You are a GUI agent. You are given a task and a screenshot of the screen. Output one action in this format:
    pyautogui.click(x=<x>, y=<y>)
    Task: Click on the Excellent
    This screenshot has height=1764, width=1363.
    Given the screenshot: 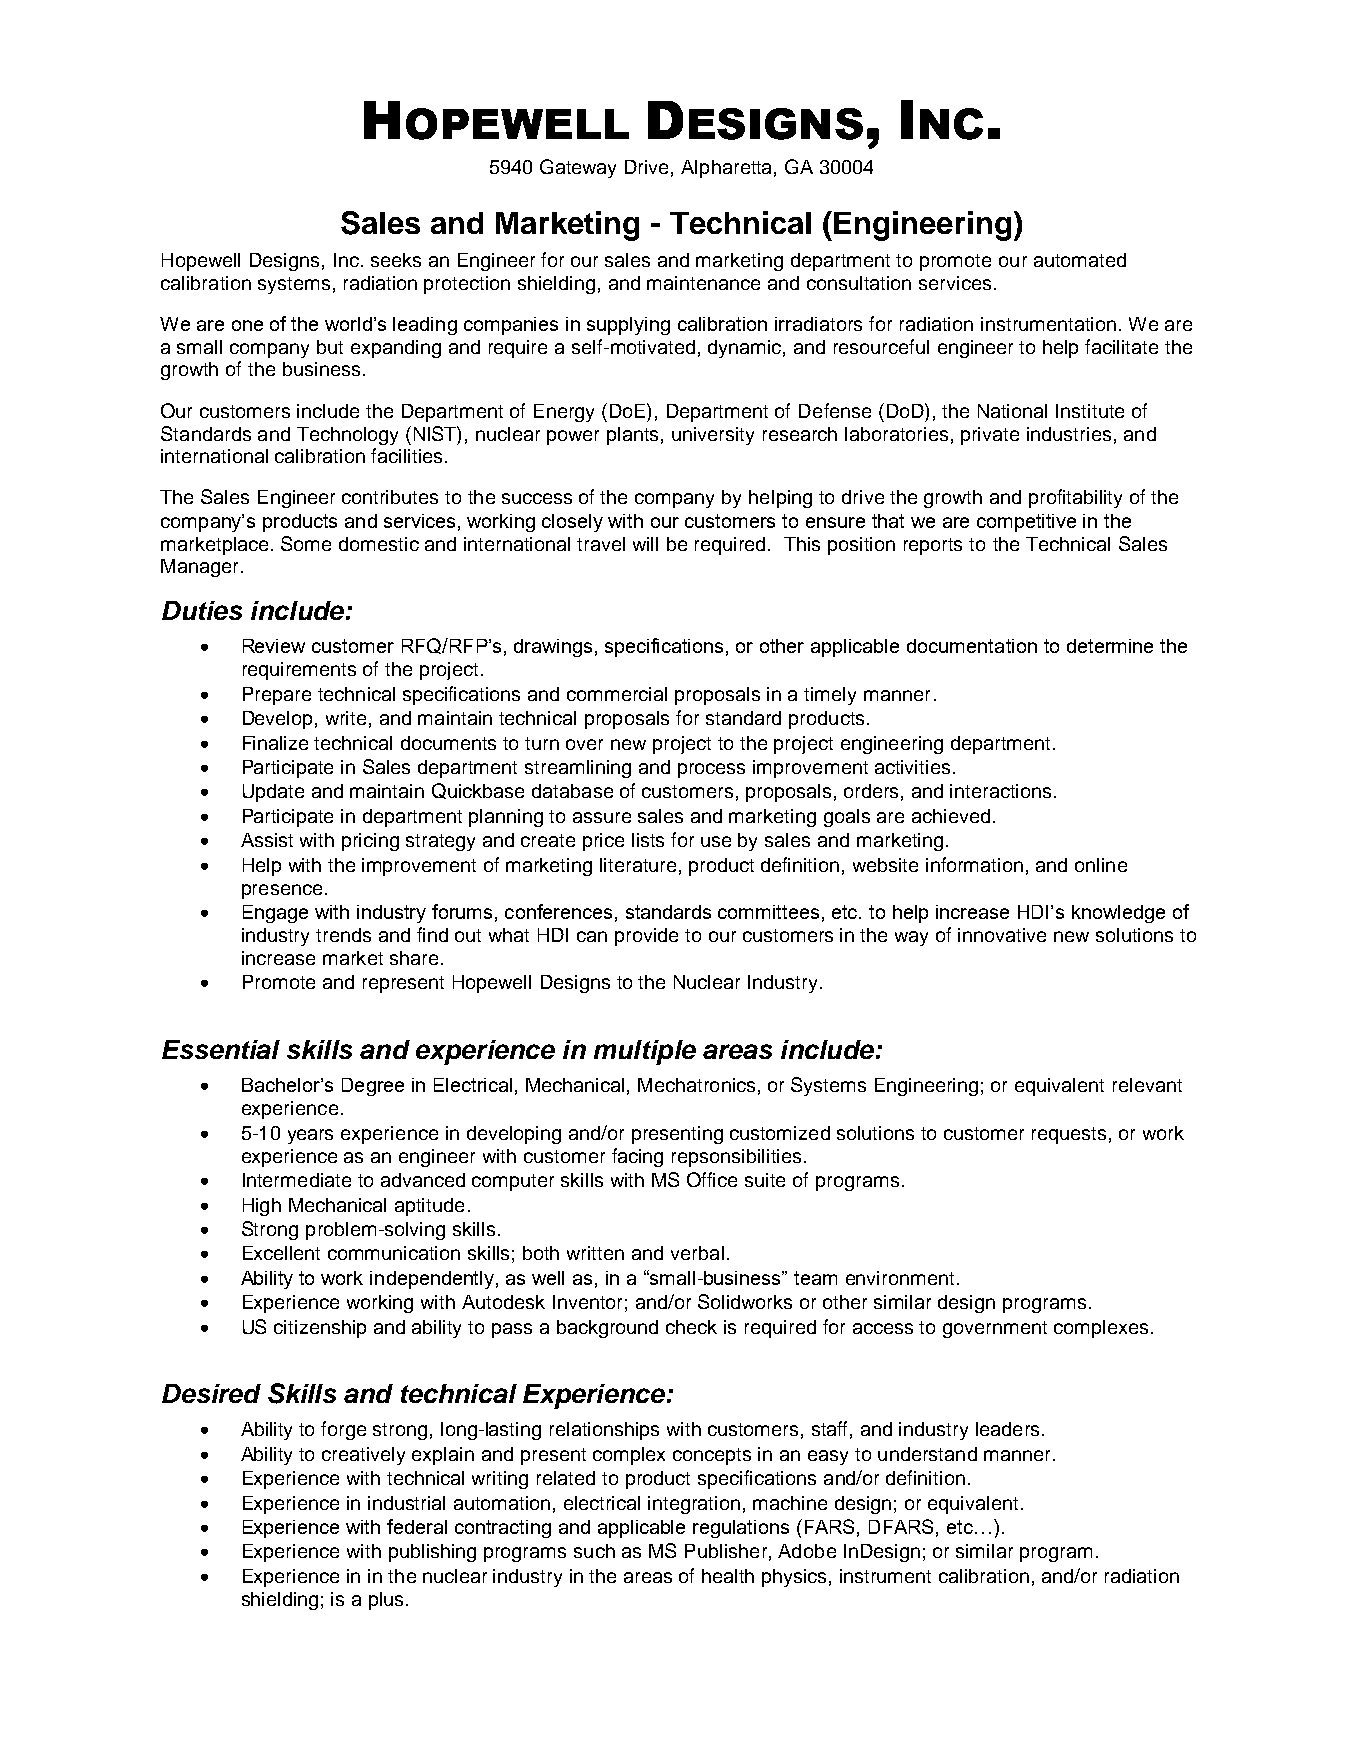 What is the action you would take?
    pyautogui.click(x=281, y=1253)
